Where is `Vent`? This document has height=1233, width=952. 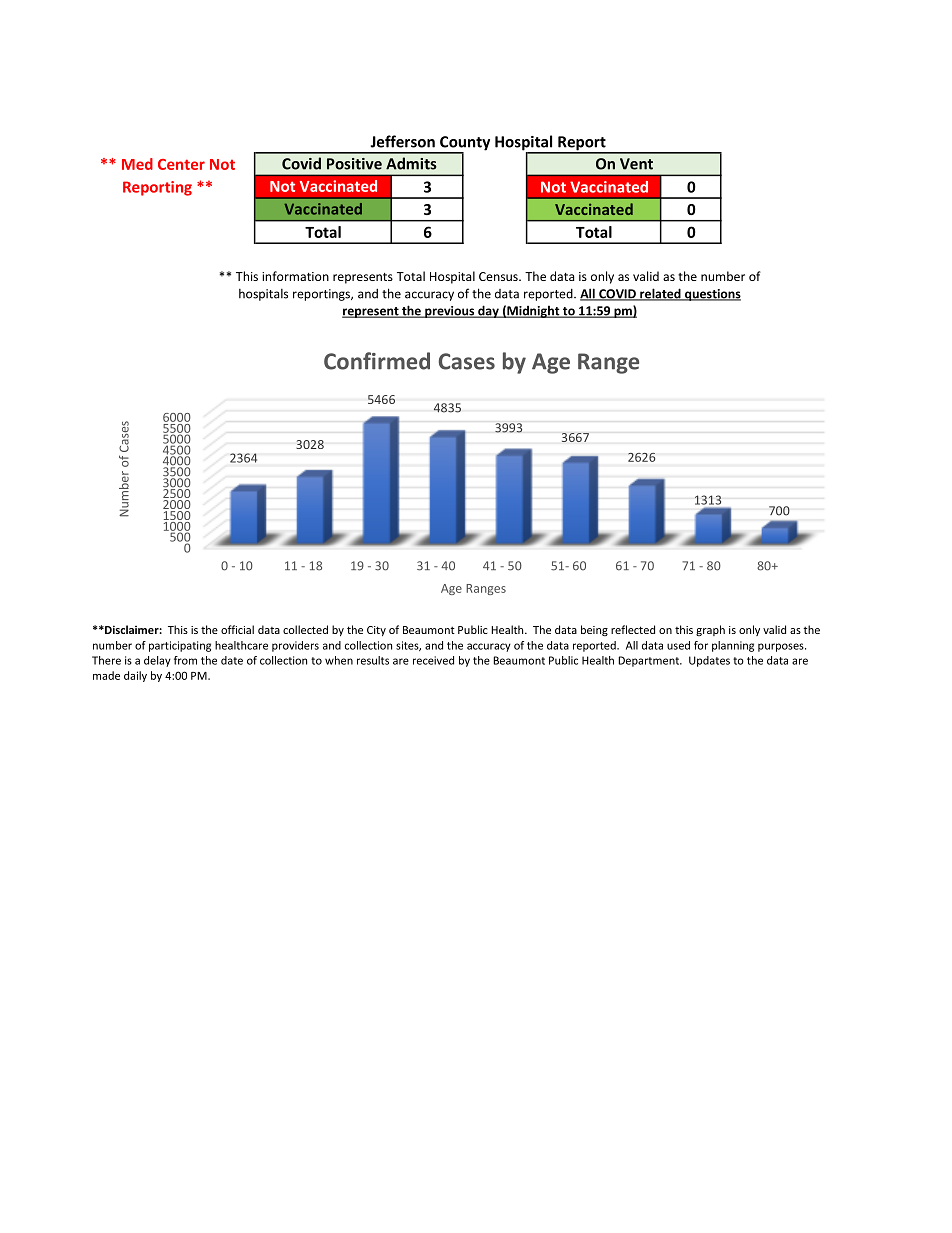 Vent is located at coordinates (636, 164).
